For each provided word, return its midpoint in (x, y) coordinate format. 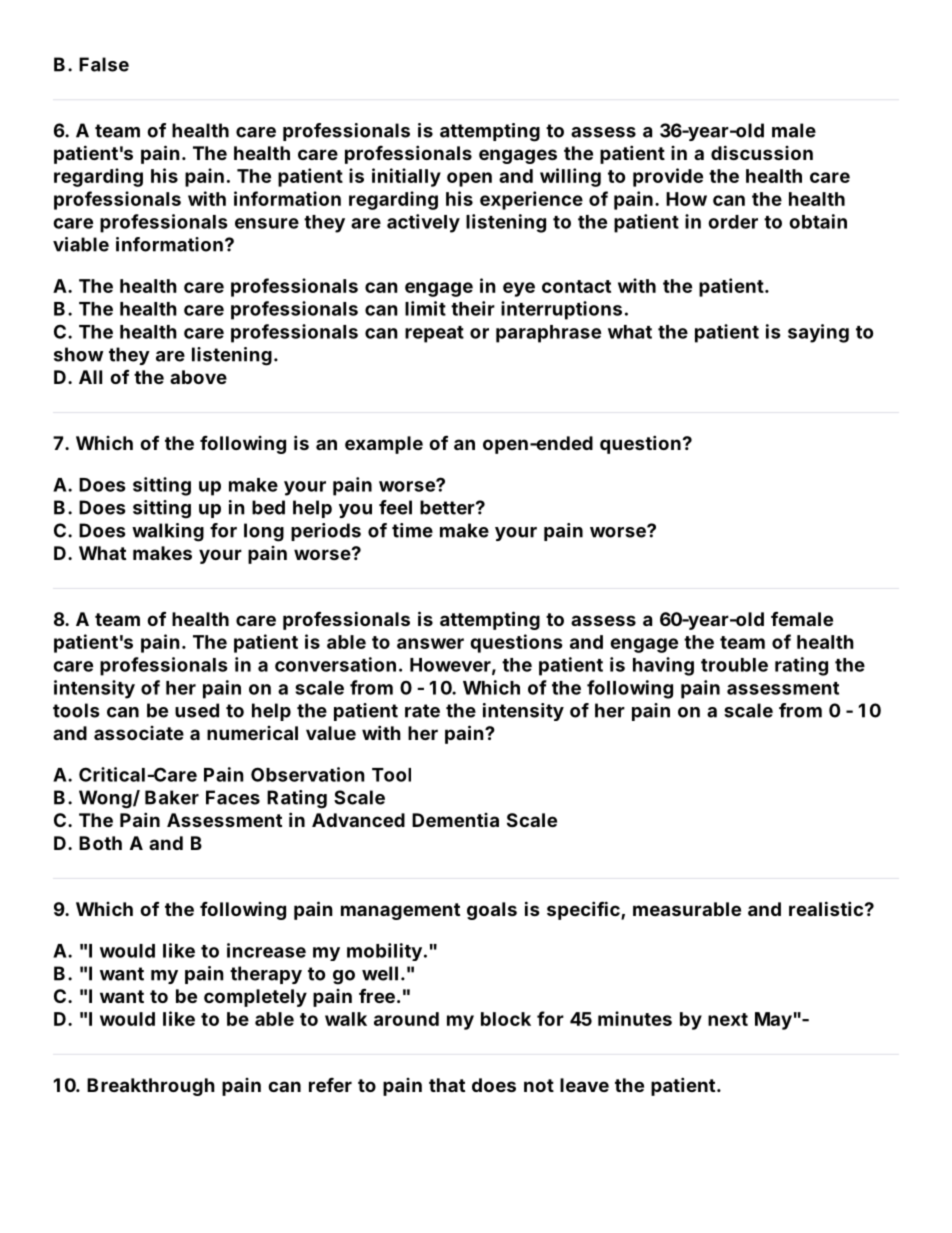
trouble (734, 665)
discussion (762, 152)
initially (406, 177)
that (447, 1085)
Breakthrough (151, 1087)
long (264, 532)
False (104, 64)
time (412, 530)
